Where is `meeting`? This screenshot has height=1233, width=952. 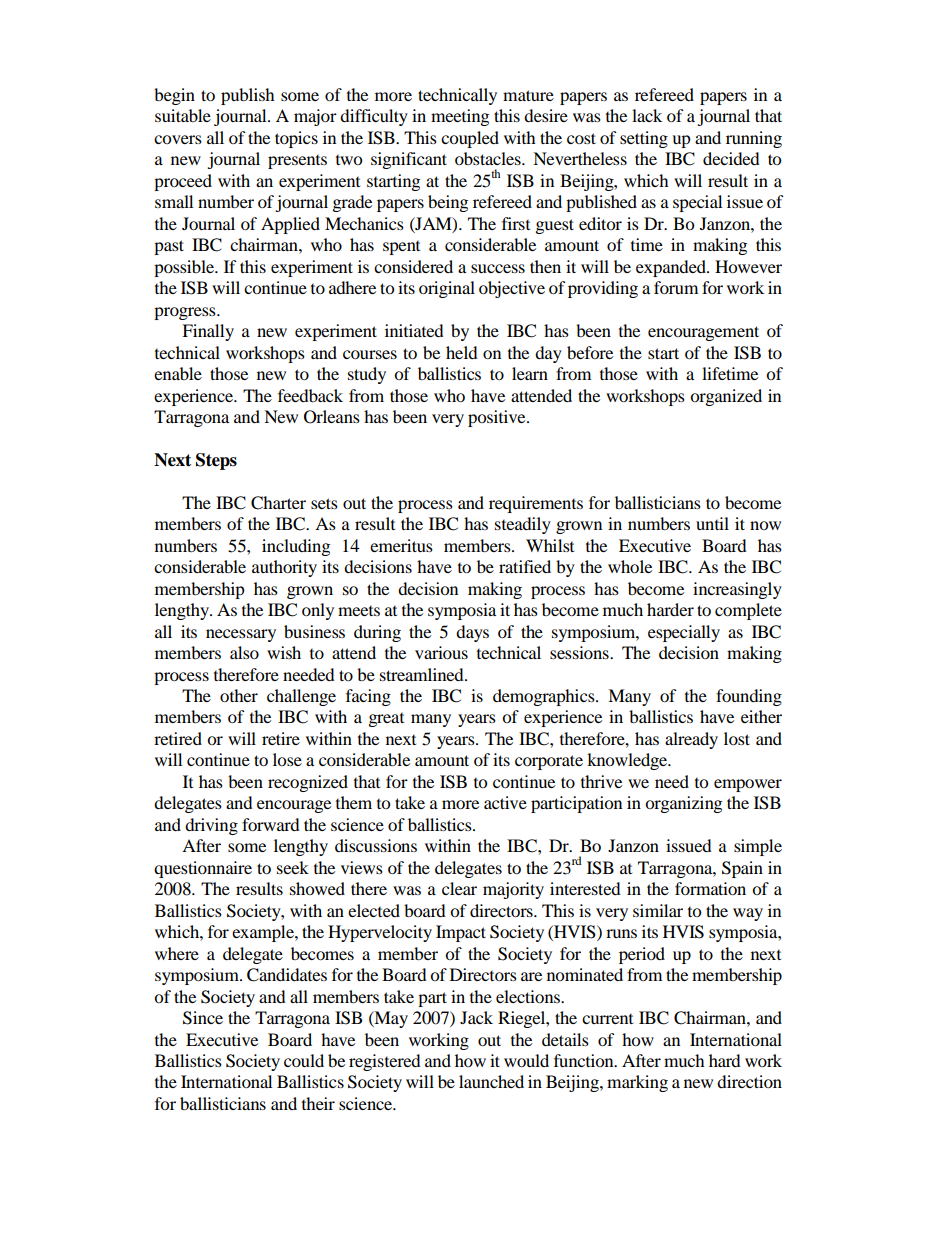
meeting is located at coordinates (460, 117).
